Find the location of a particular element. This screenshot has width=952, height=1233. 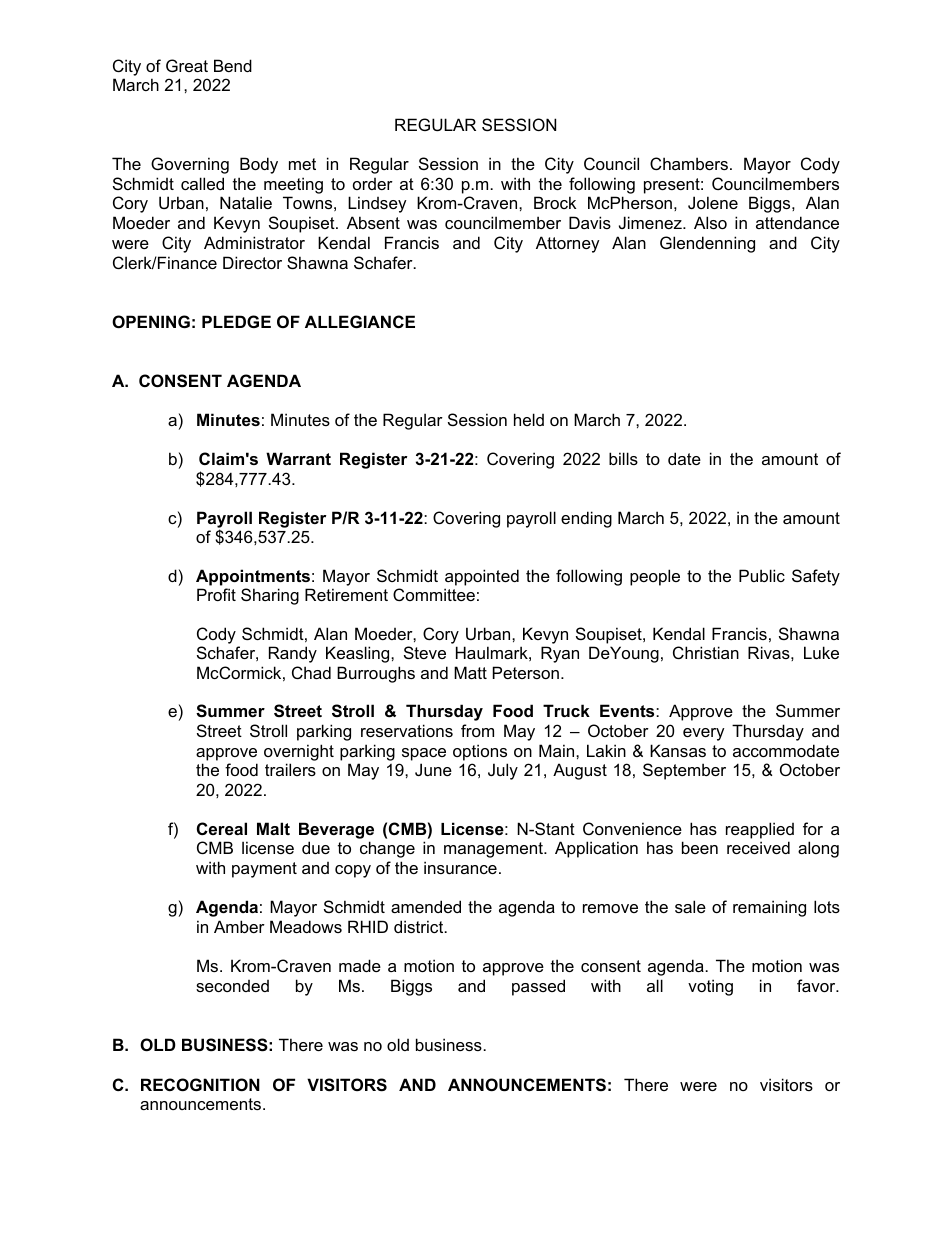

Bend is located at coordinates (233, 65).
